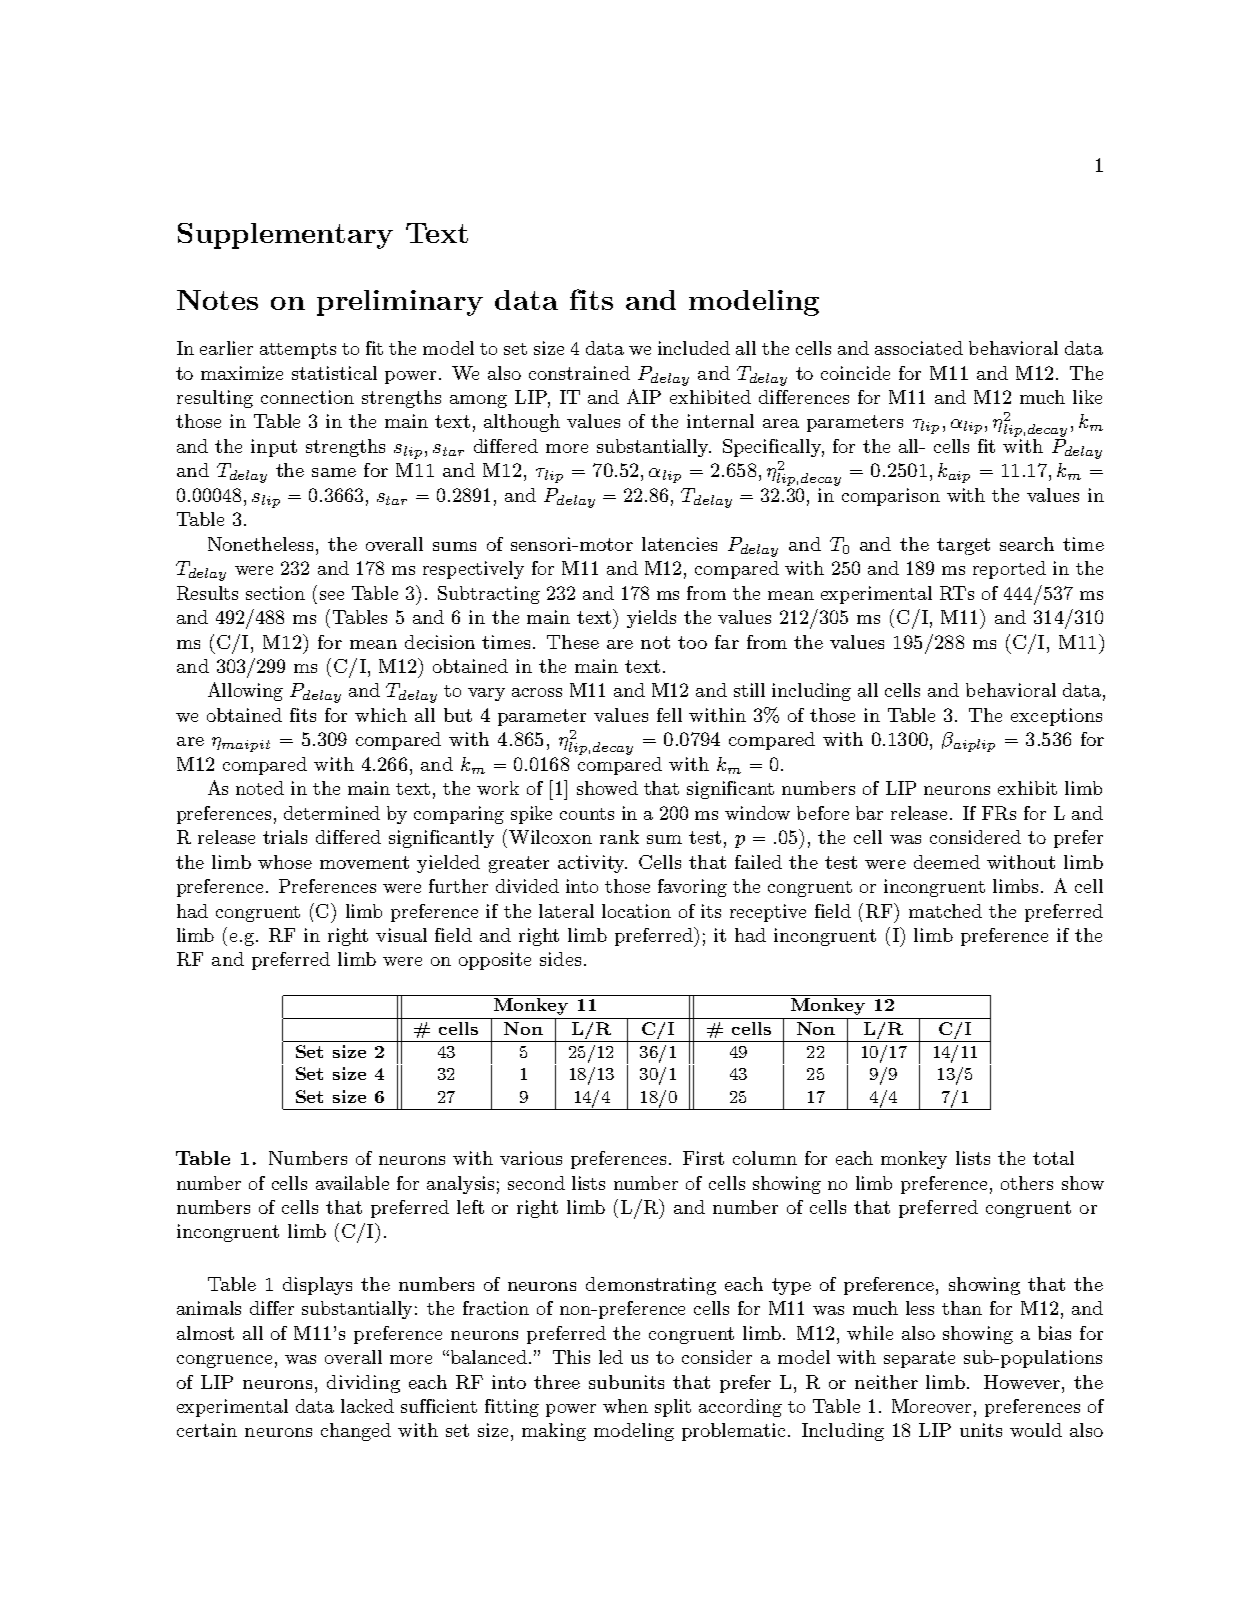  What do you see at coordinates (619, 837) in the screenshot?
I see `rank` at bounding box center [619, 837].
